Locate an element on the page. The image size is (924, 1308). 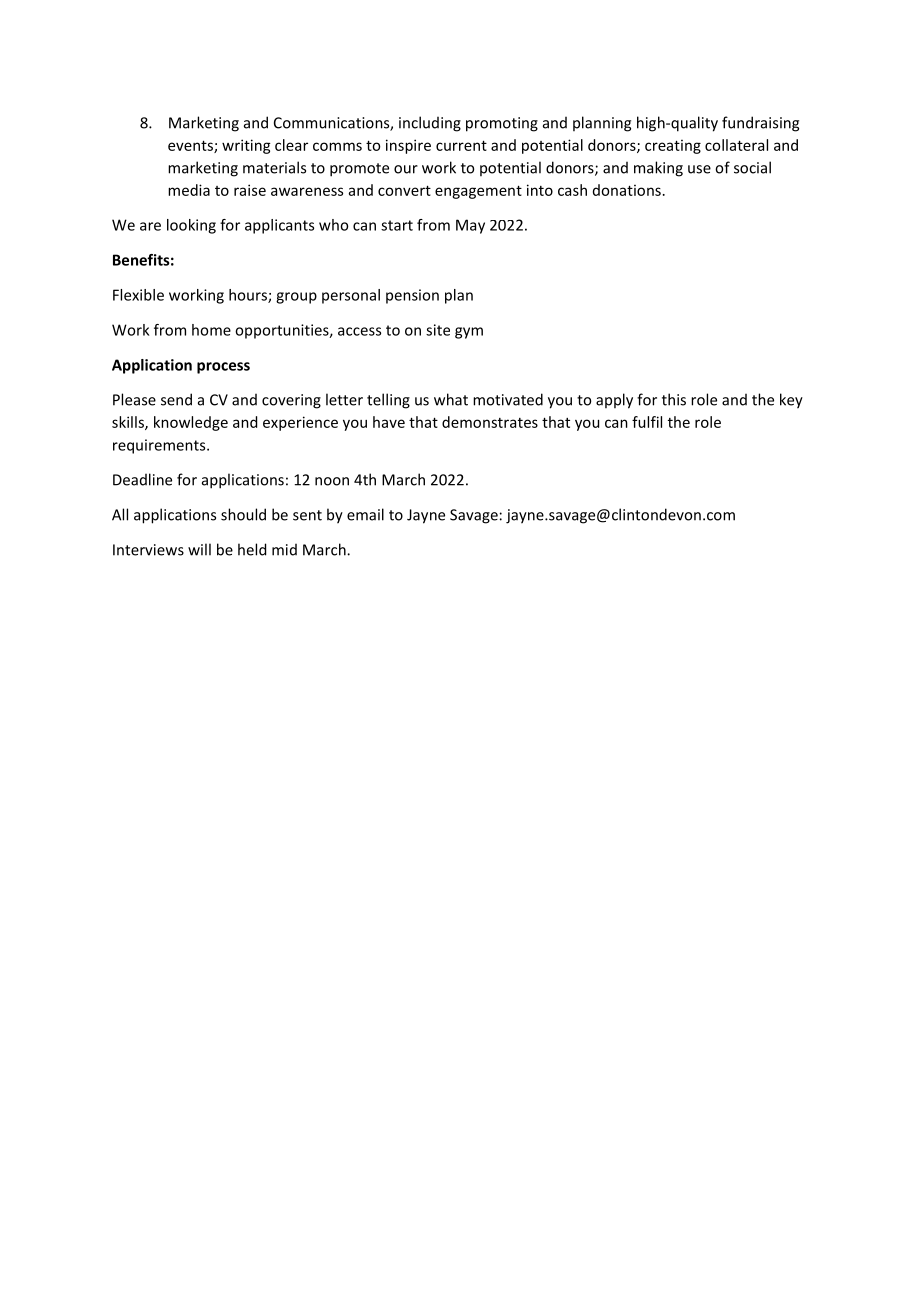
events is located at coordinates (191, 146).
